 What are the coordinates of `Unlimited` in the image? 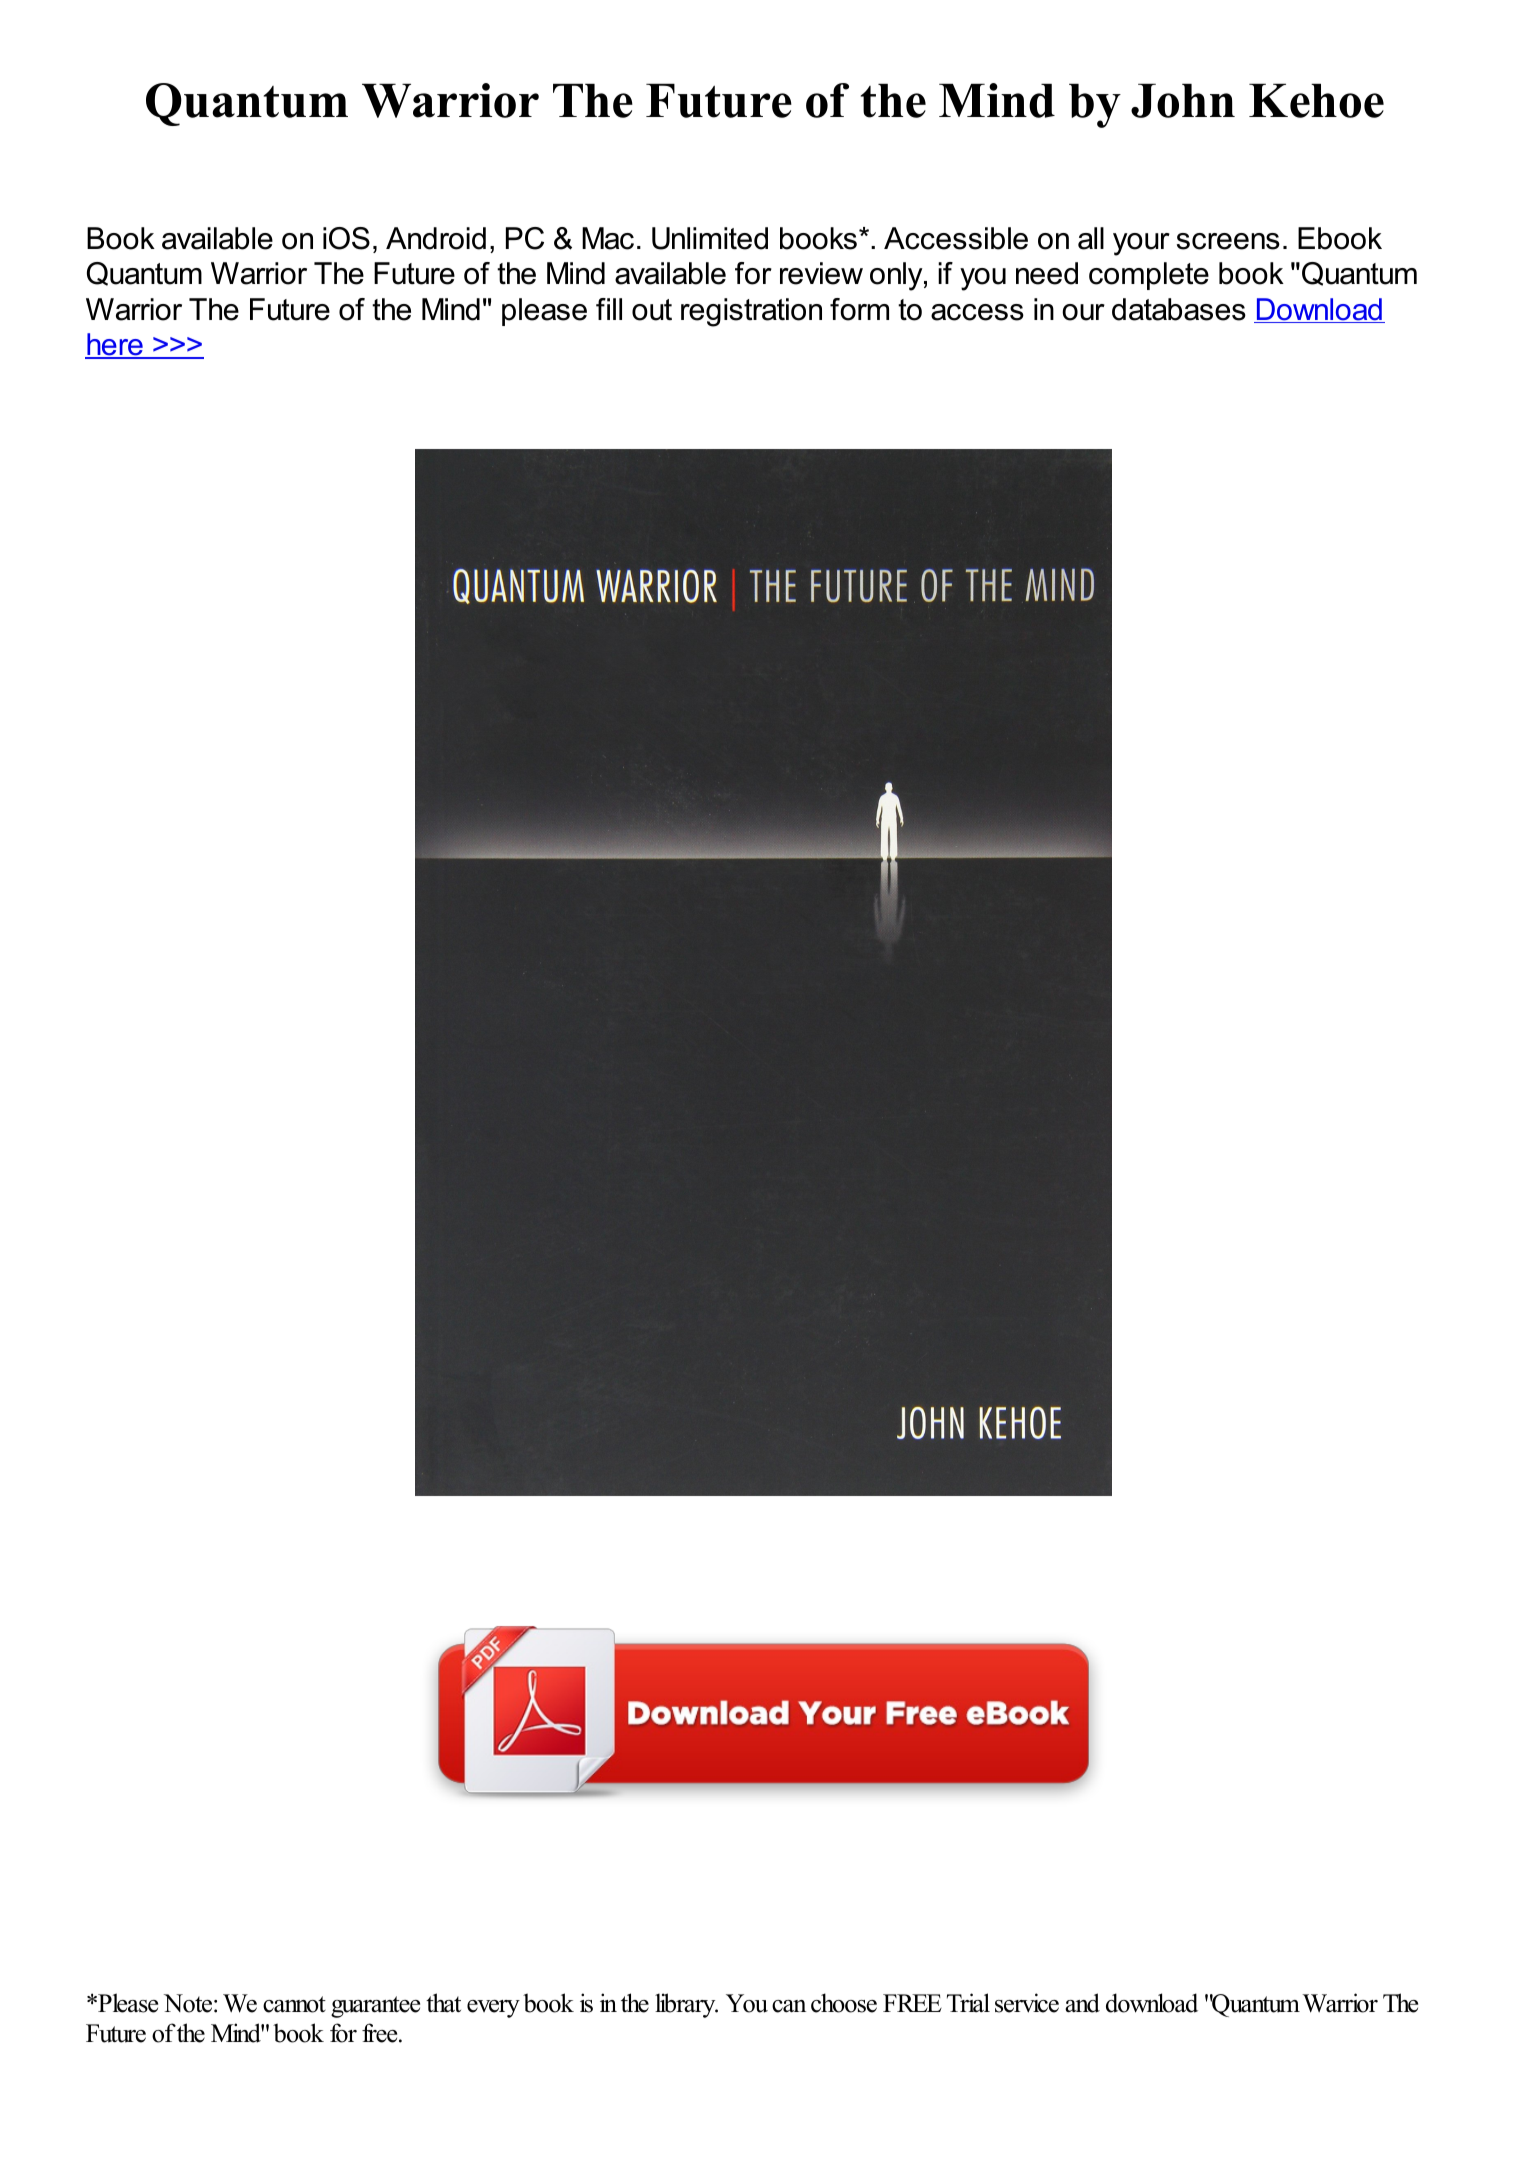 It's located at (710, 238).
